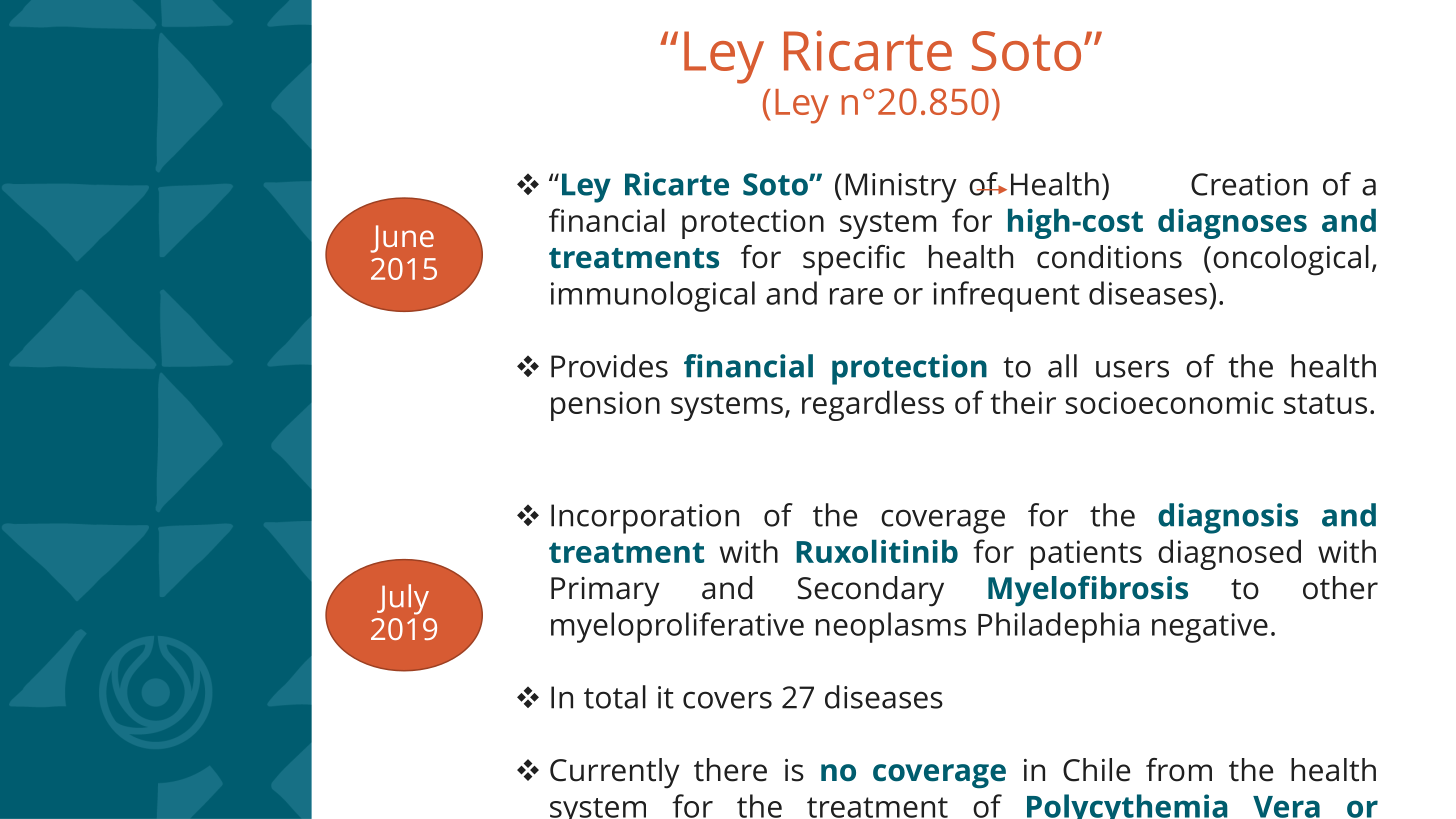 This screenshot has width=1456, height=819. What do you see at coordinates (645, 519) in the screenshot?
I see `Incorporation` at bounding box center [645, 519].
